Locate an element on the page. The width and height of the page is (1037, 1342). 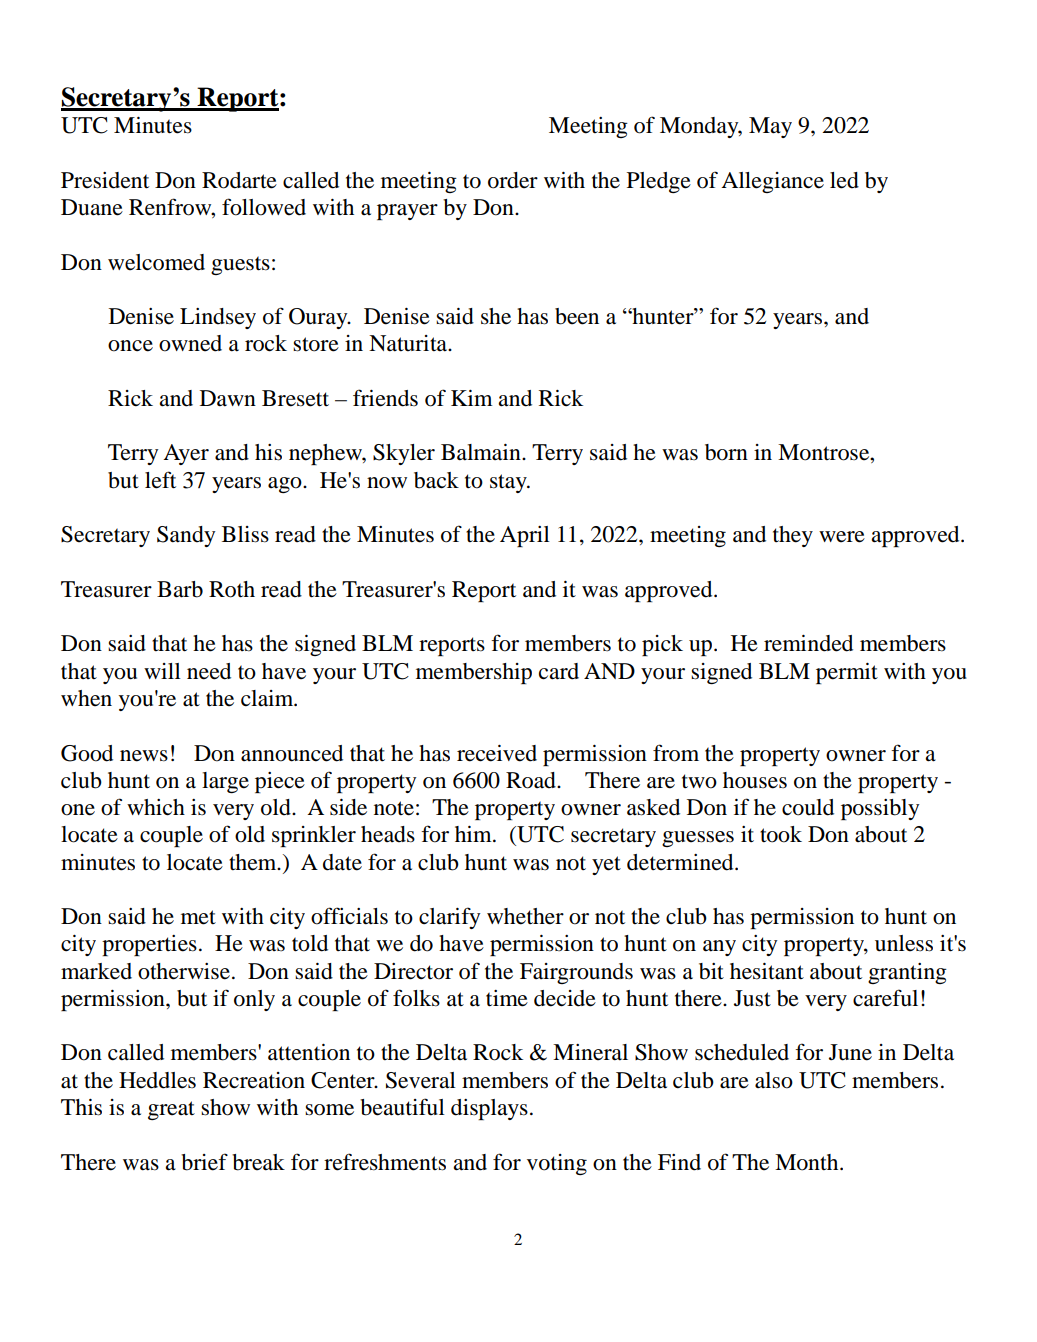
Rodarte is located at coordinates (239, 180).
